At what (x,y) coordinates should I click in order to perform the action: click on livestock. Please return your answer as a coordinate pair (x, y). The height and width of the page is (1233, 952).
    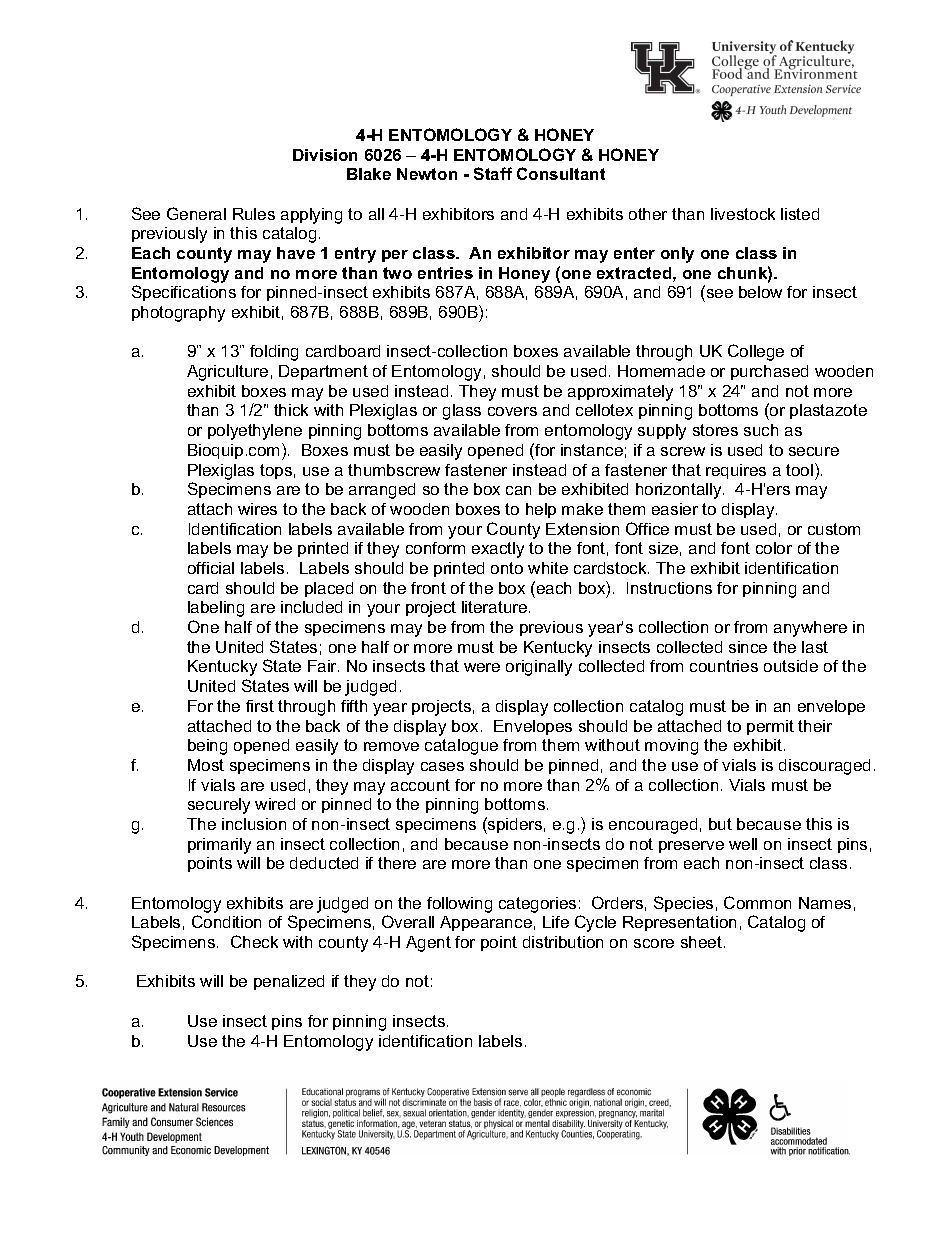
    Looking at the image, I should click on (743, 214).
